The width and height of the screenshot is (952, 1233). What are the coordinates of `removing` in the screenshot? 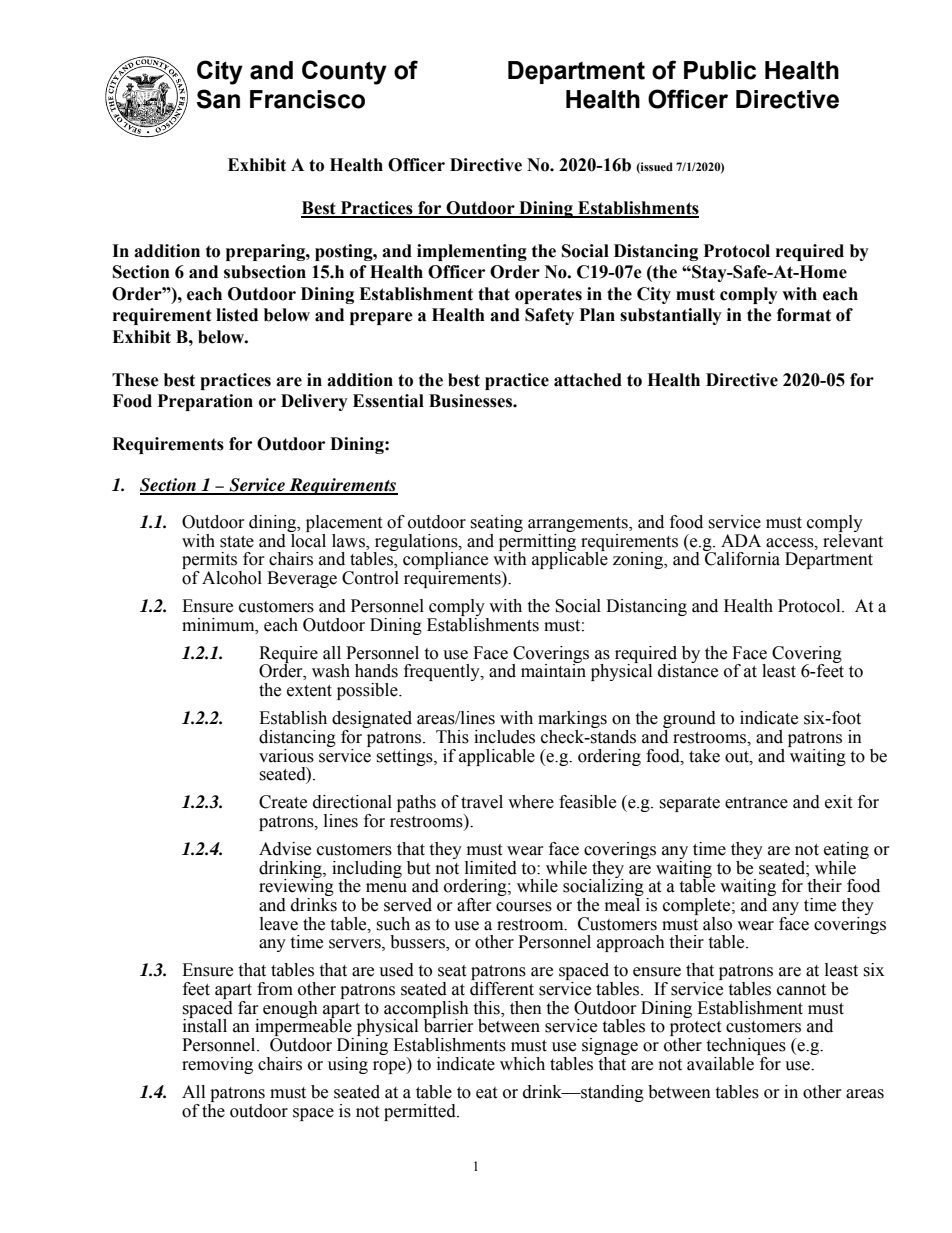 It's located at (217, 1065).
